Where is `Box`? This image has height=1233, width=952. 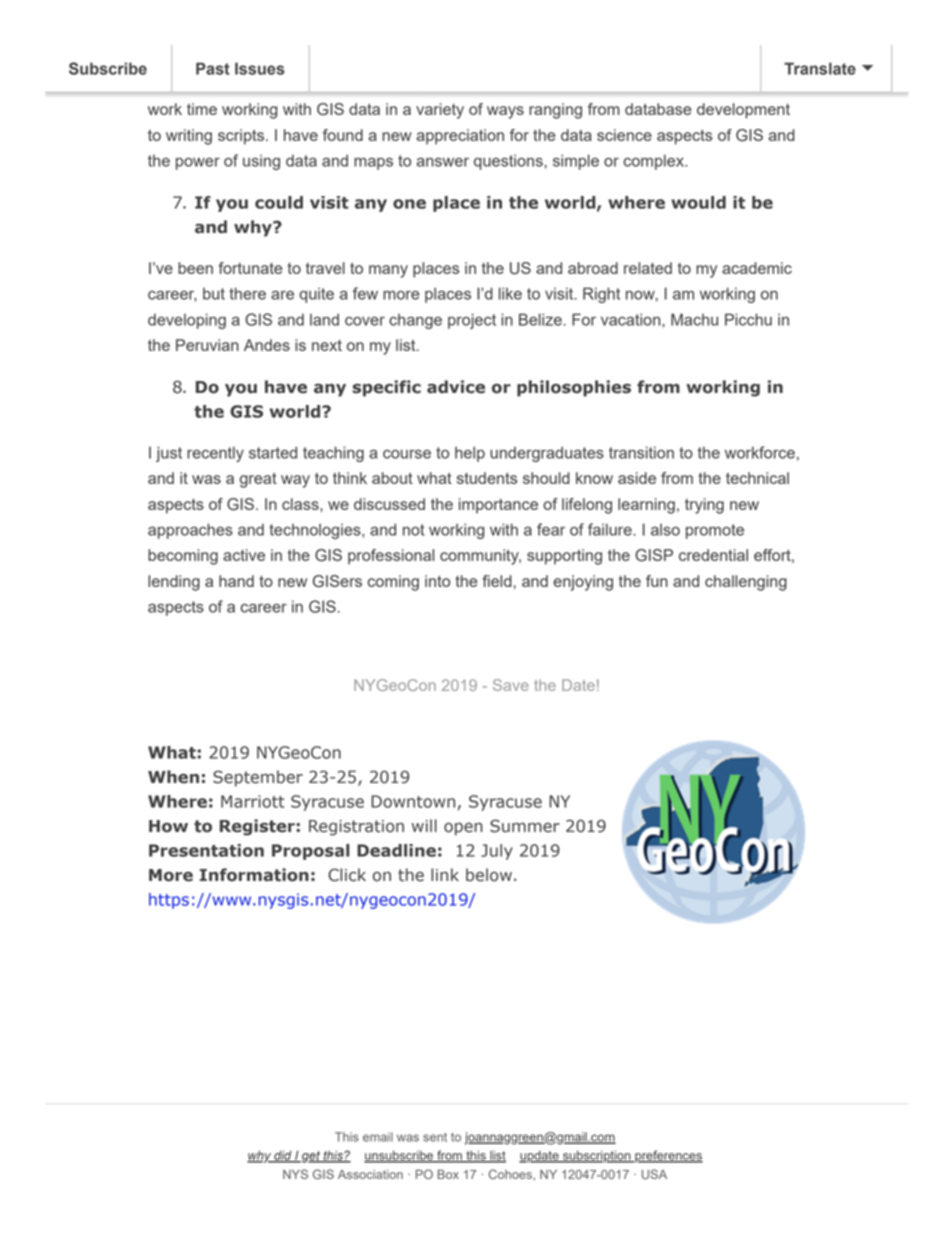 Box is located at coordinates (448, 1174).
